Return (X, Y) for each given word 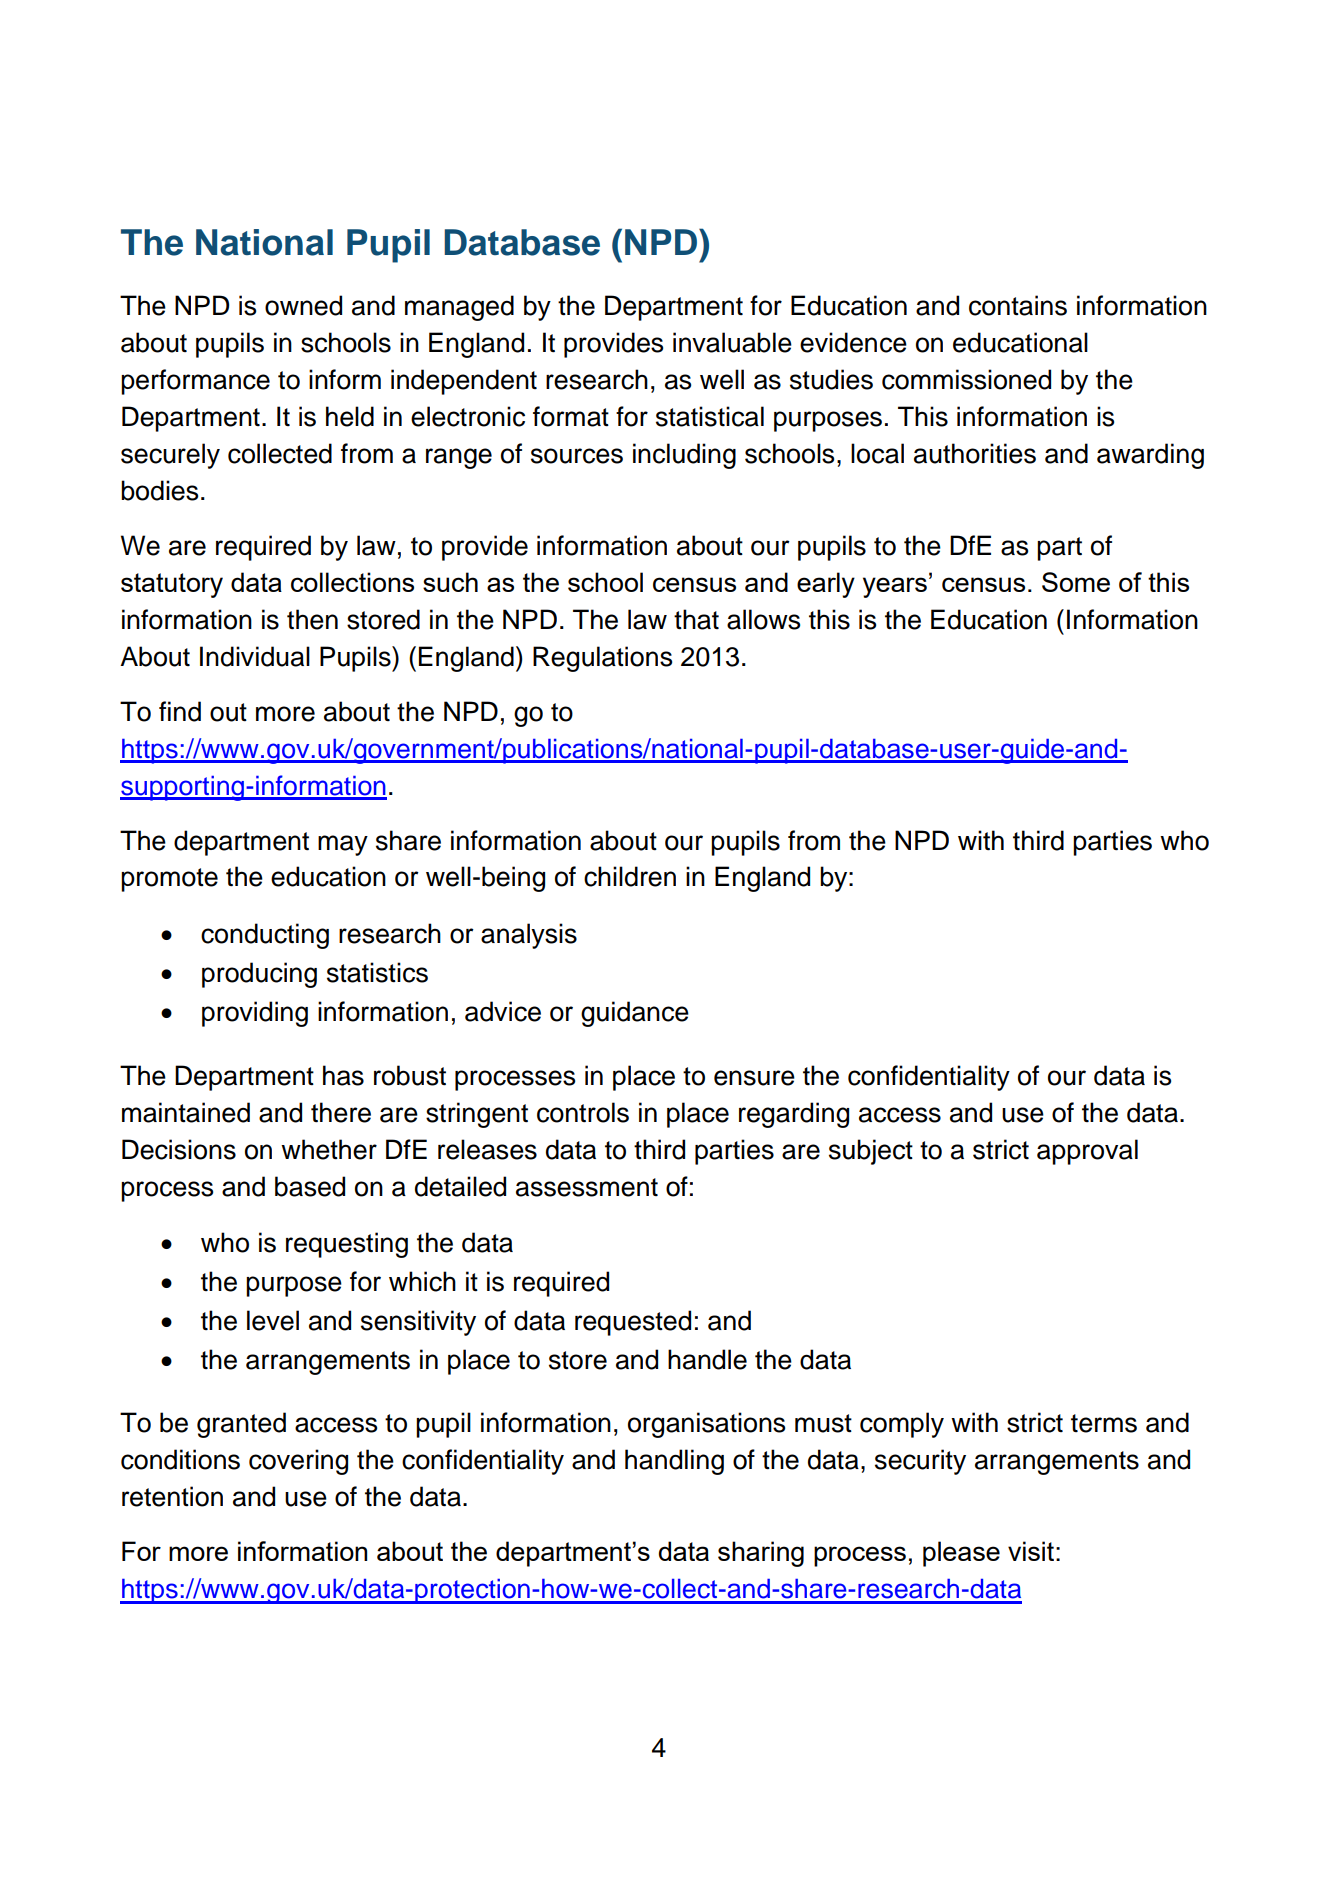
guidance (635, 1014)
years (895, 587)
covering (298, 1462)
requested (633, 1323)
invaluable (732, 342)
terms (1104, 1423)
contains (1018, 305)
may (343, 845)
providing (255, 1014)
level (273, 1320)
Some (1076, 582)
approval (1087, 1152)
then (312, 619)
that (696, 619)
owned (303, 305)
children (630, 876)
